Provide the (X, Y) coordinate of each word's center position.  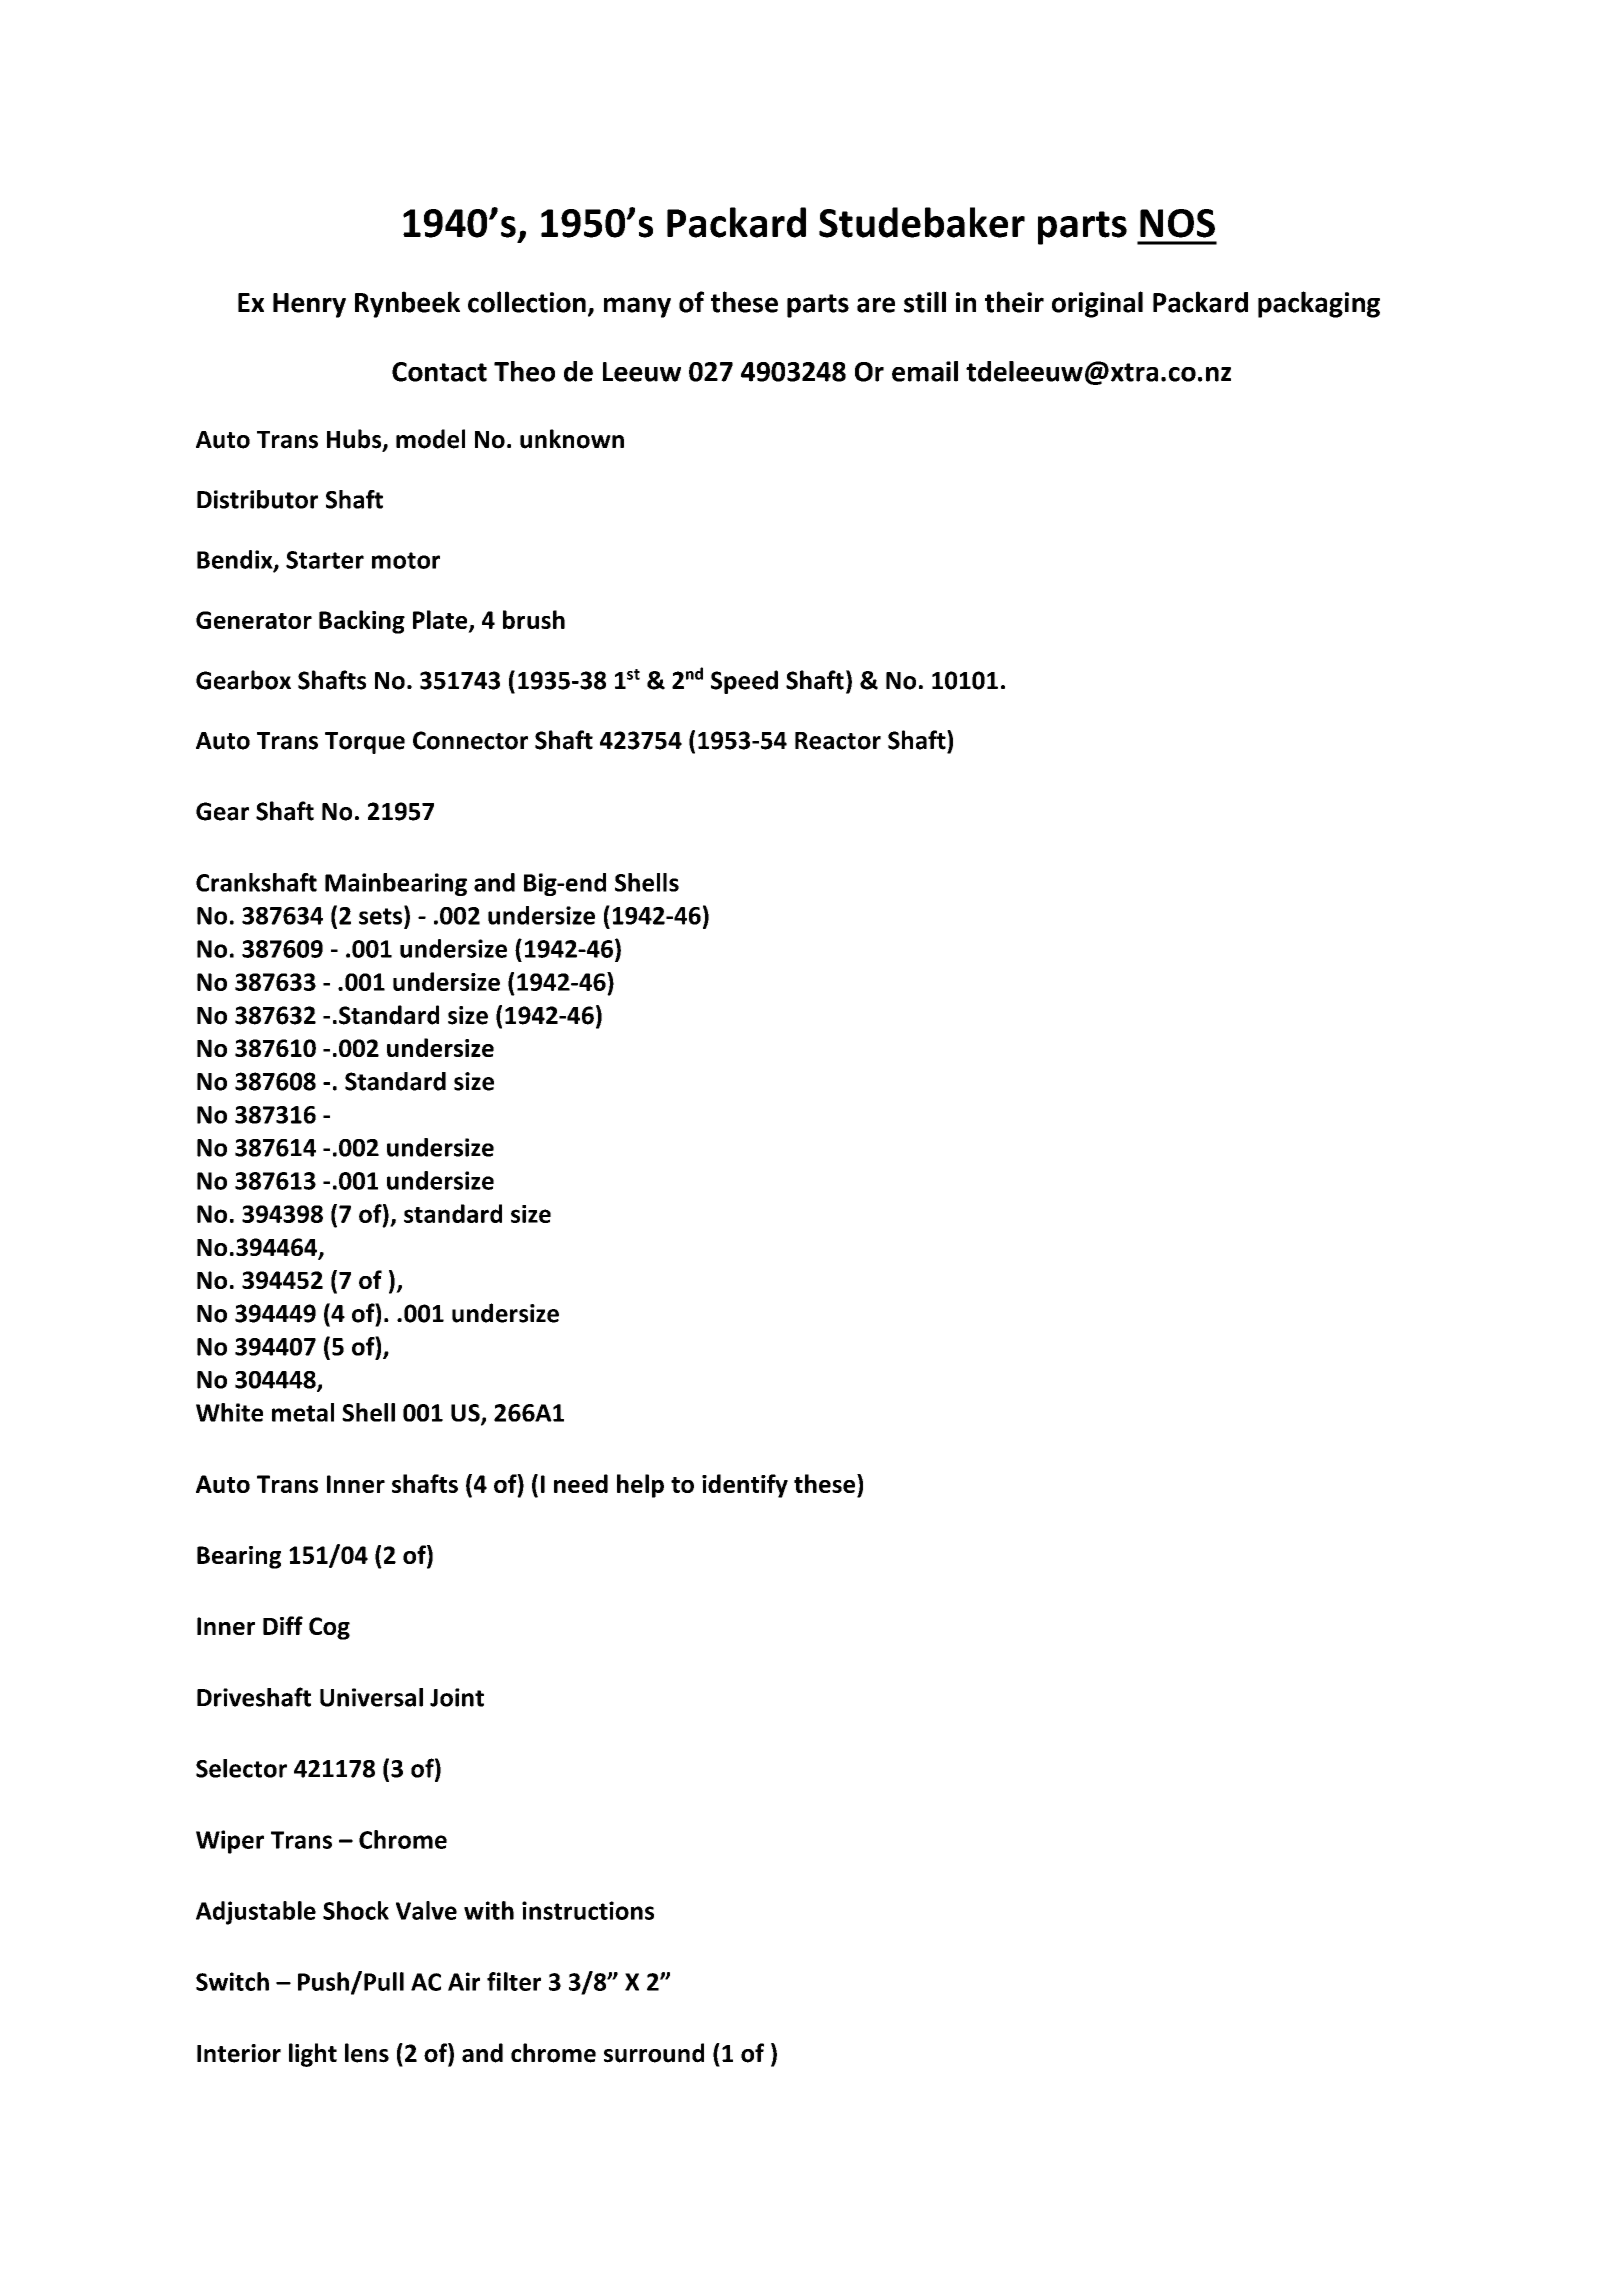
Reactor (838, 741)
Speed (744, 682)
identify (745, 1486)
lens (367, 2053)
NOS (1177, 223)
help (640, 1486)
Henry (309, 305)
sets (382, 915)
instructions (588, 1910)
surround (654, 2053)
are (876, 305)
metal (303, 1412)
